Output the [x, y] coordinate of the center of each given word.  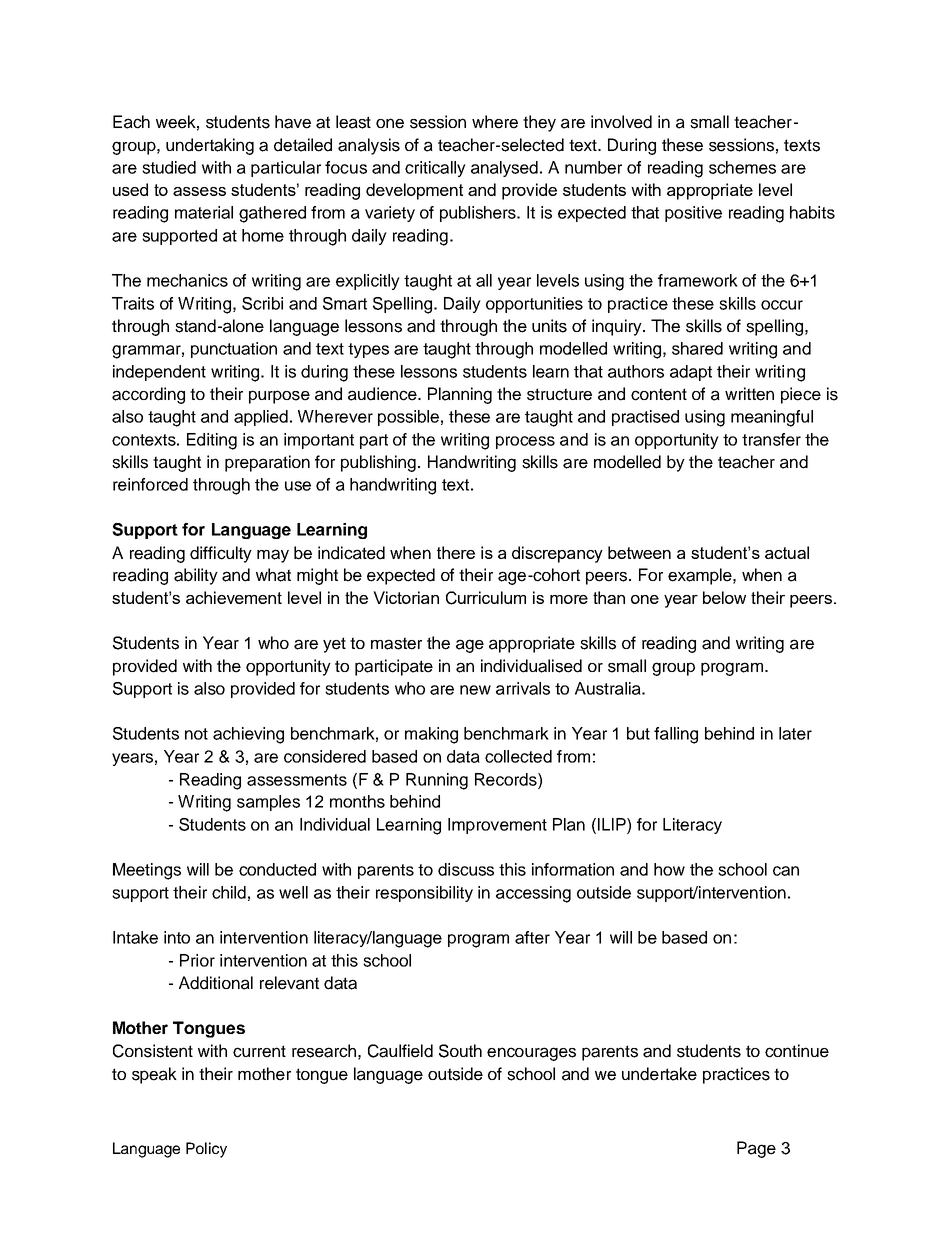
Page [756, 1149]
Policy [206, 1150]
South [460, 1051]
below [724, 597]
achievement [234, 597]
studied [169, 167]
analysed [504, 169]
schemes [742, 167]
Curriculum [486, 598]
